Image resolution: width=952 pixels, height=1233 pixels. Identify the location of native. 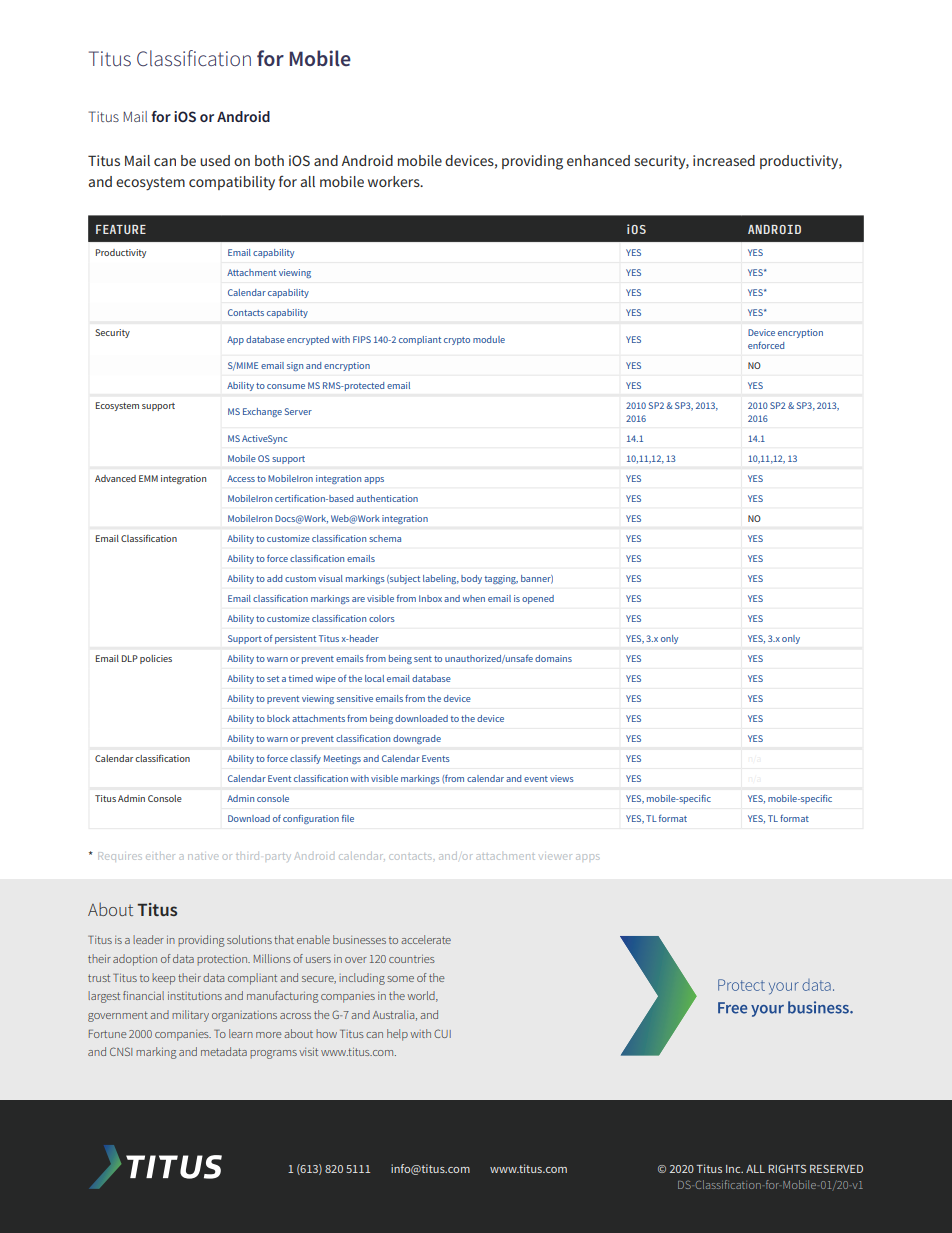
(203, 857).
